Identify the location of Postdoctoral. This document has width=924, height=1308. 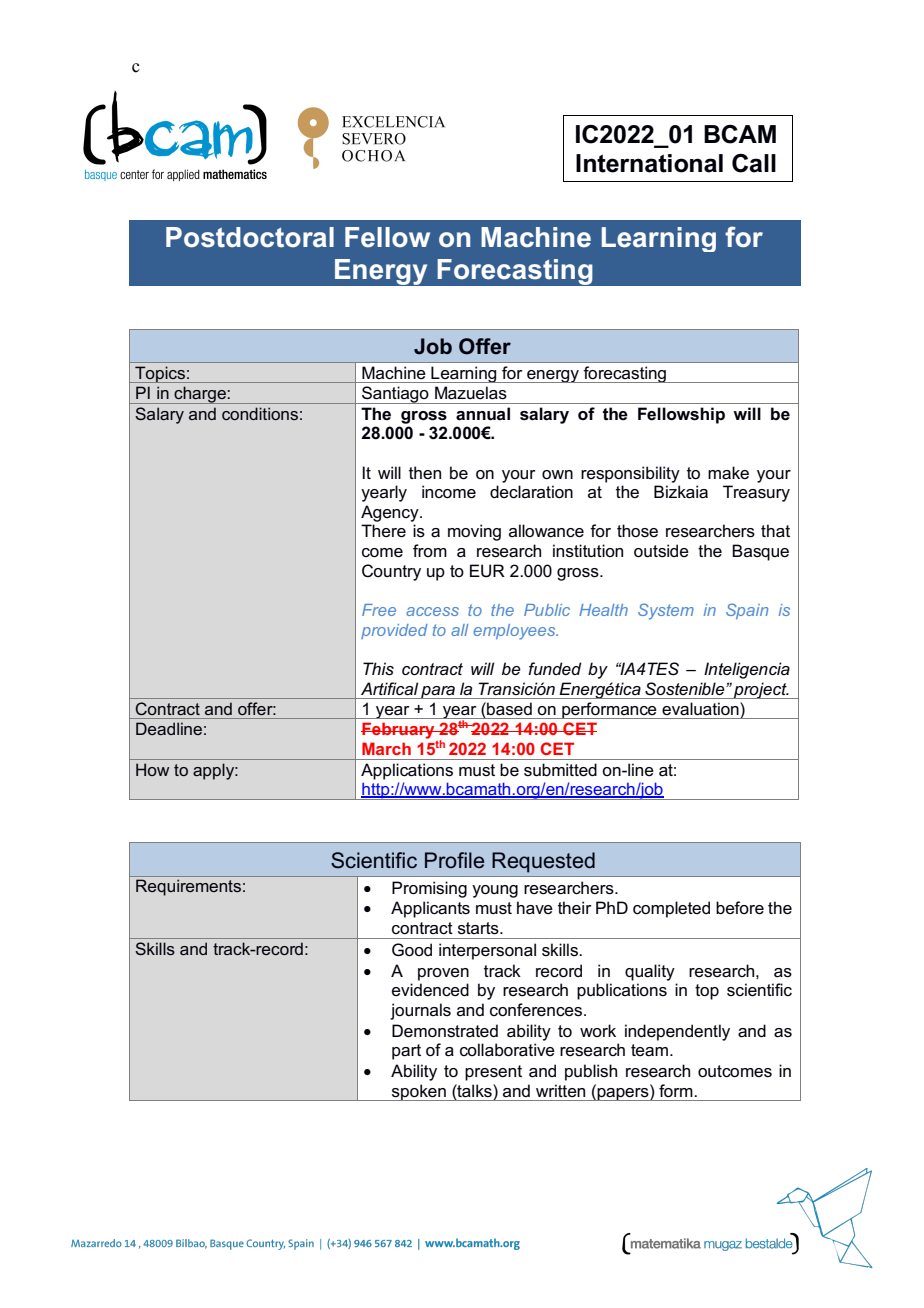
(250, 237).
